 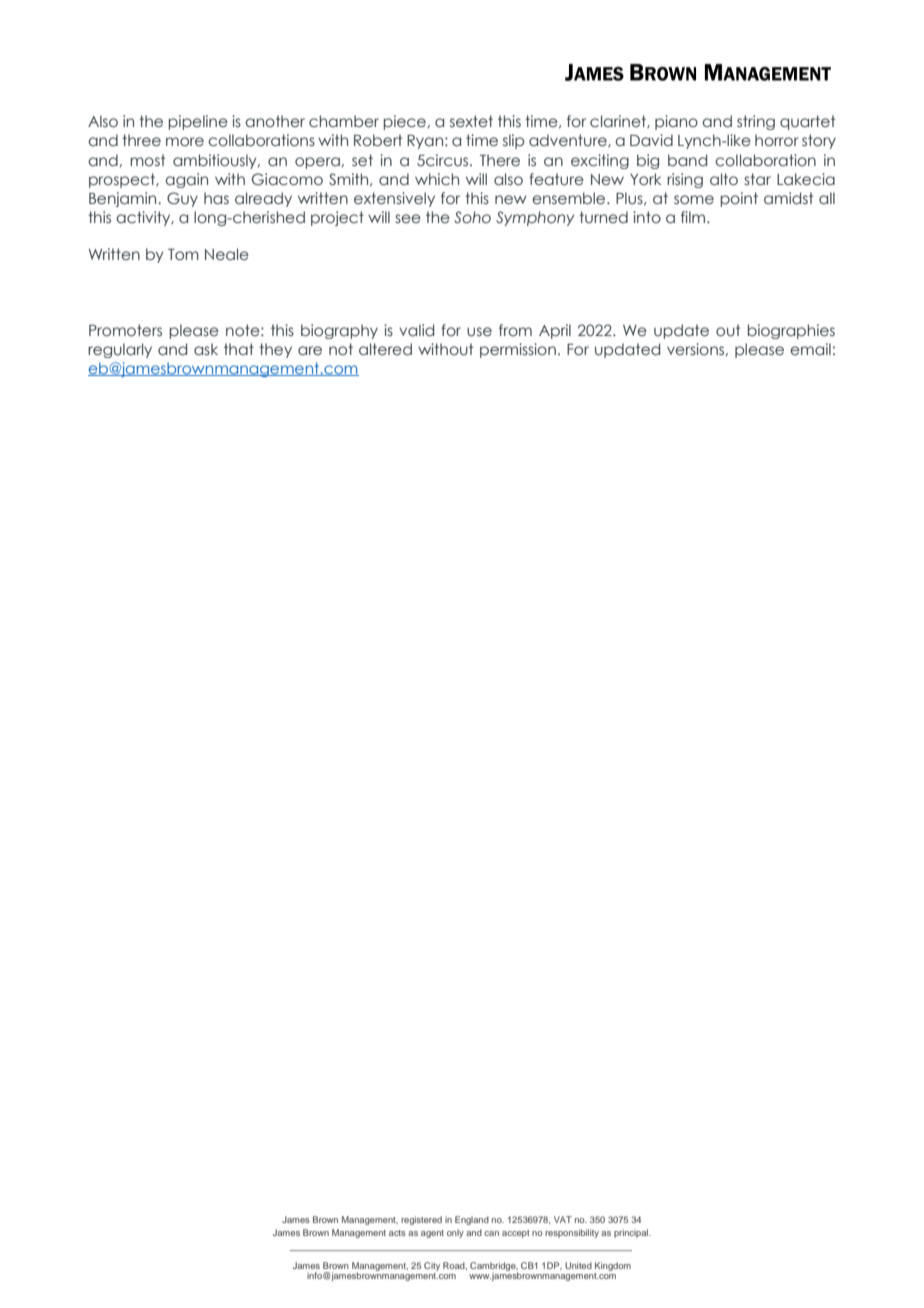 What do you see at coordinates (206, 349) in the image?
I see `ask` at bounding box center [206, 349].
